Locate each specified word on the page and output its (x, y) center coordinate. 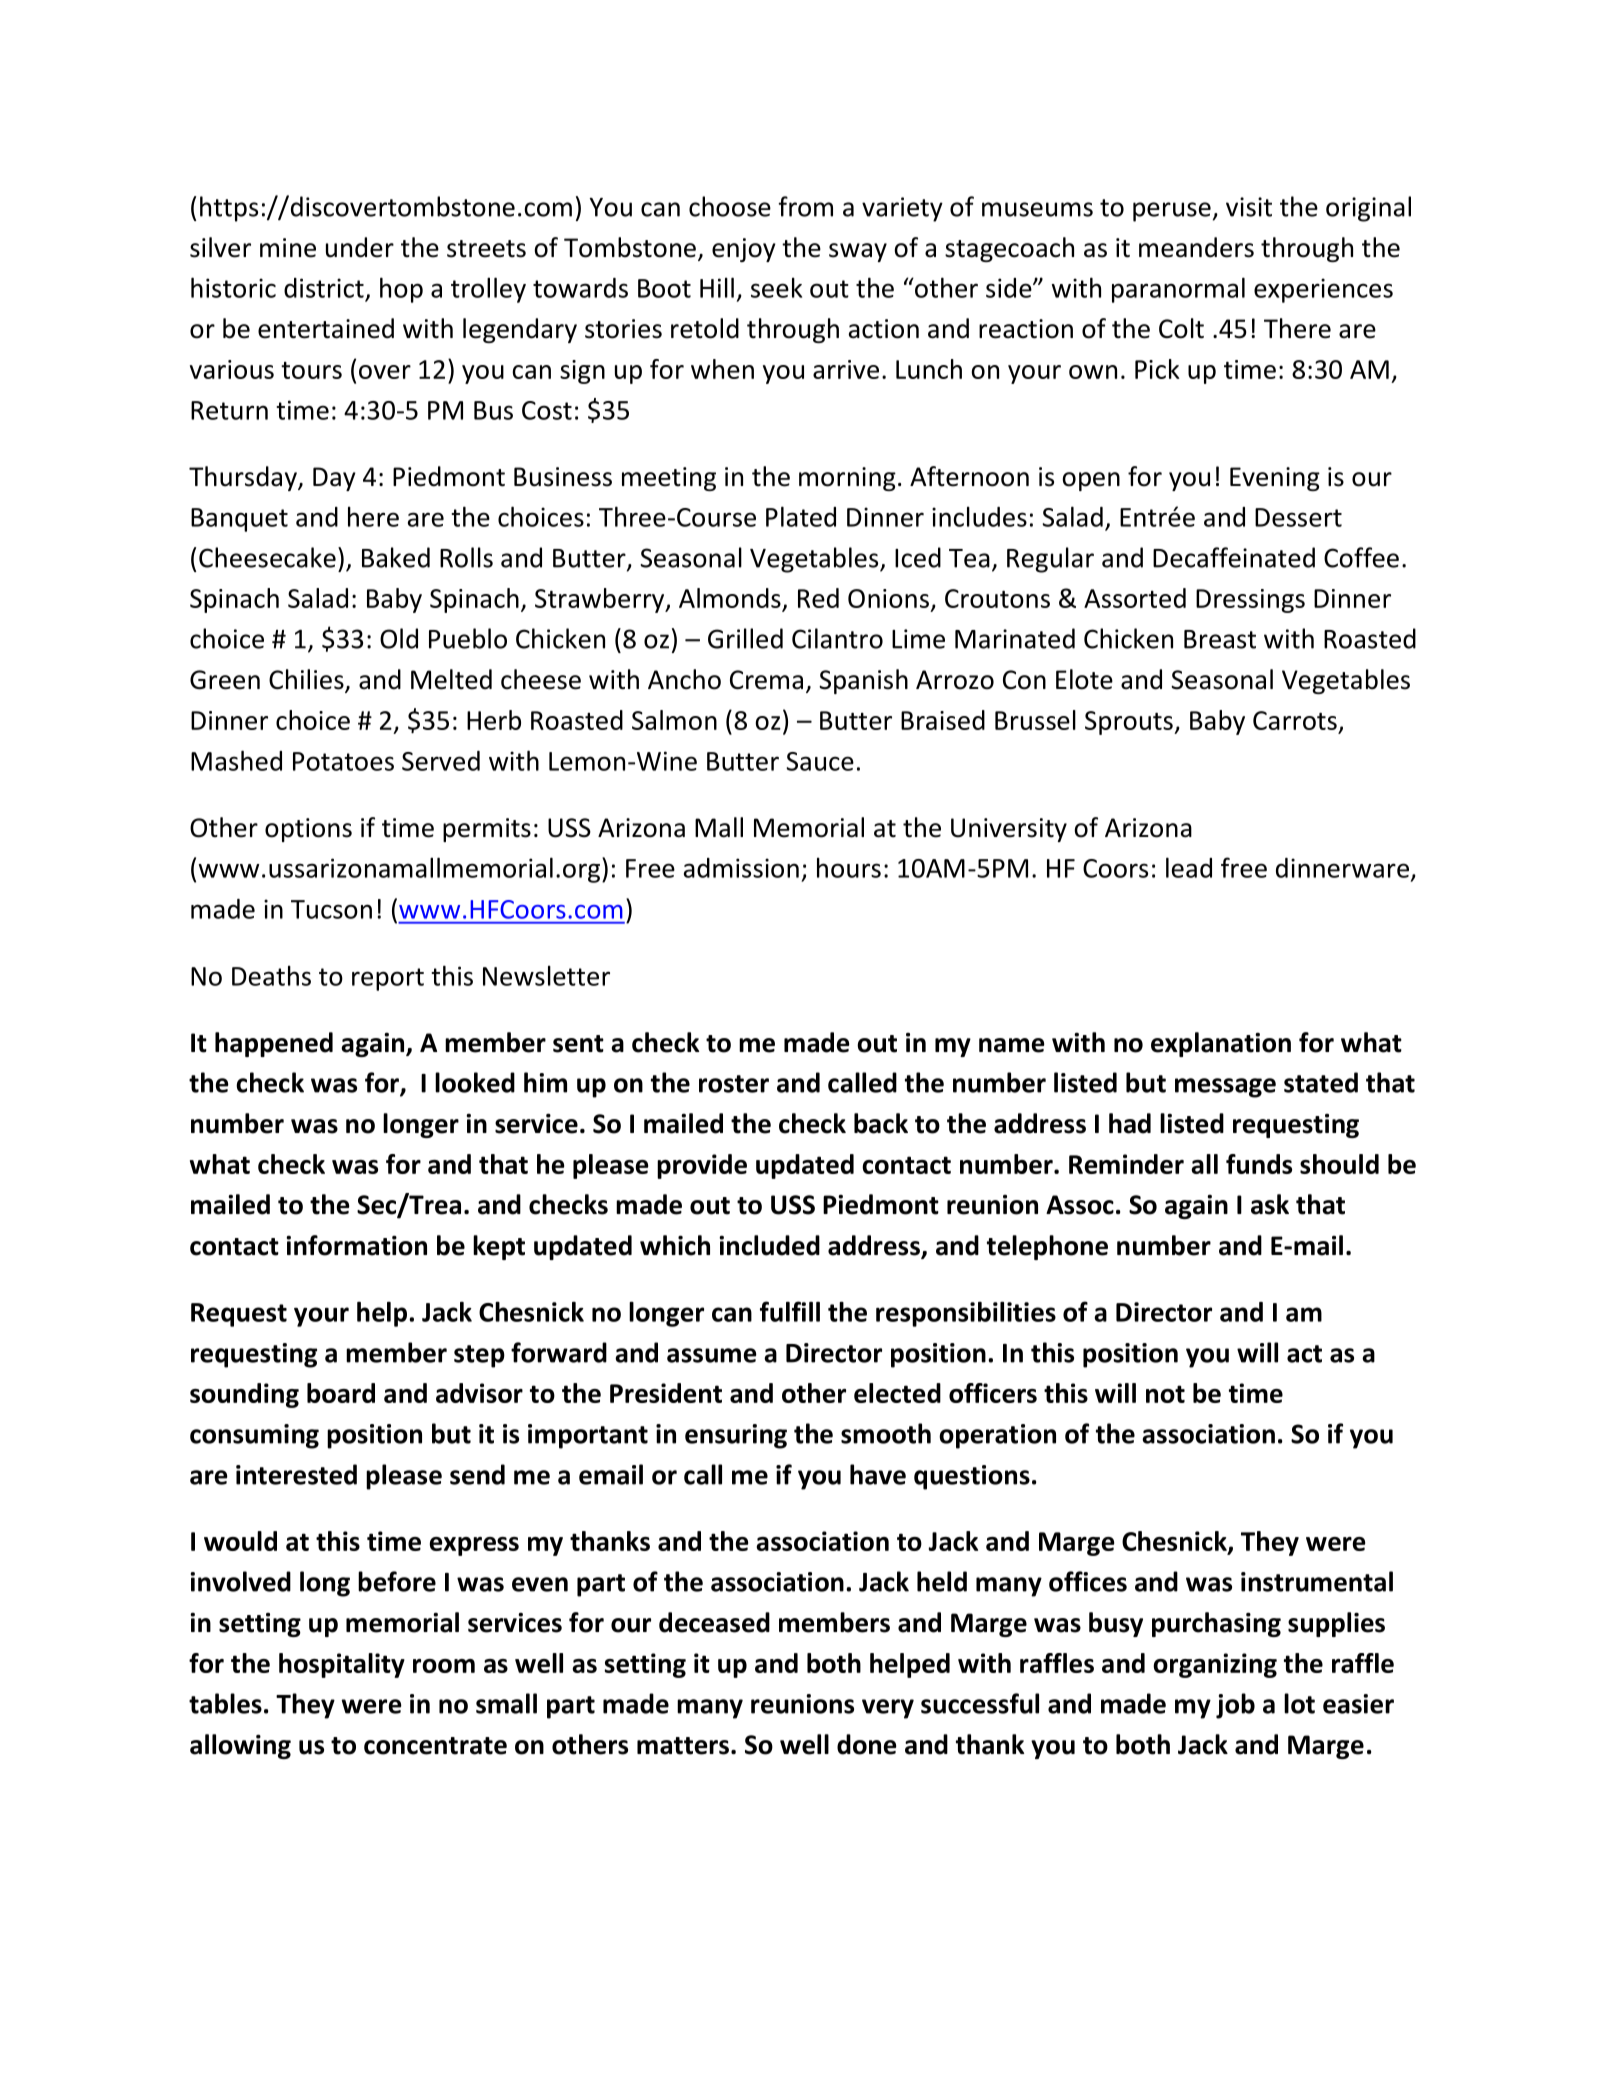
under (360, 247)
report (388, 979)
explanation (1221, 1044)
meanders (1196, 247)
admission (741, 868)
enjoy (744, 250)
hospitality (342, 1665)
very (888, 1709)
